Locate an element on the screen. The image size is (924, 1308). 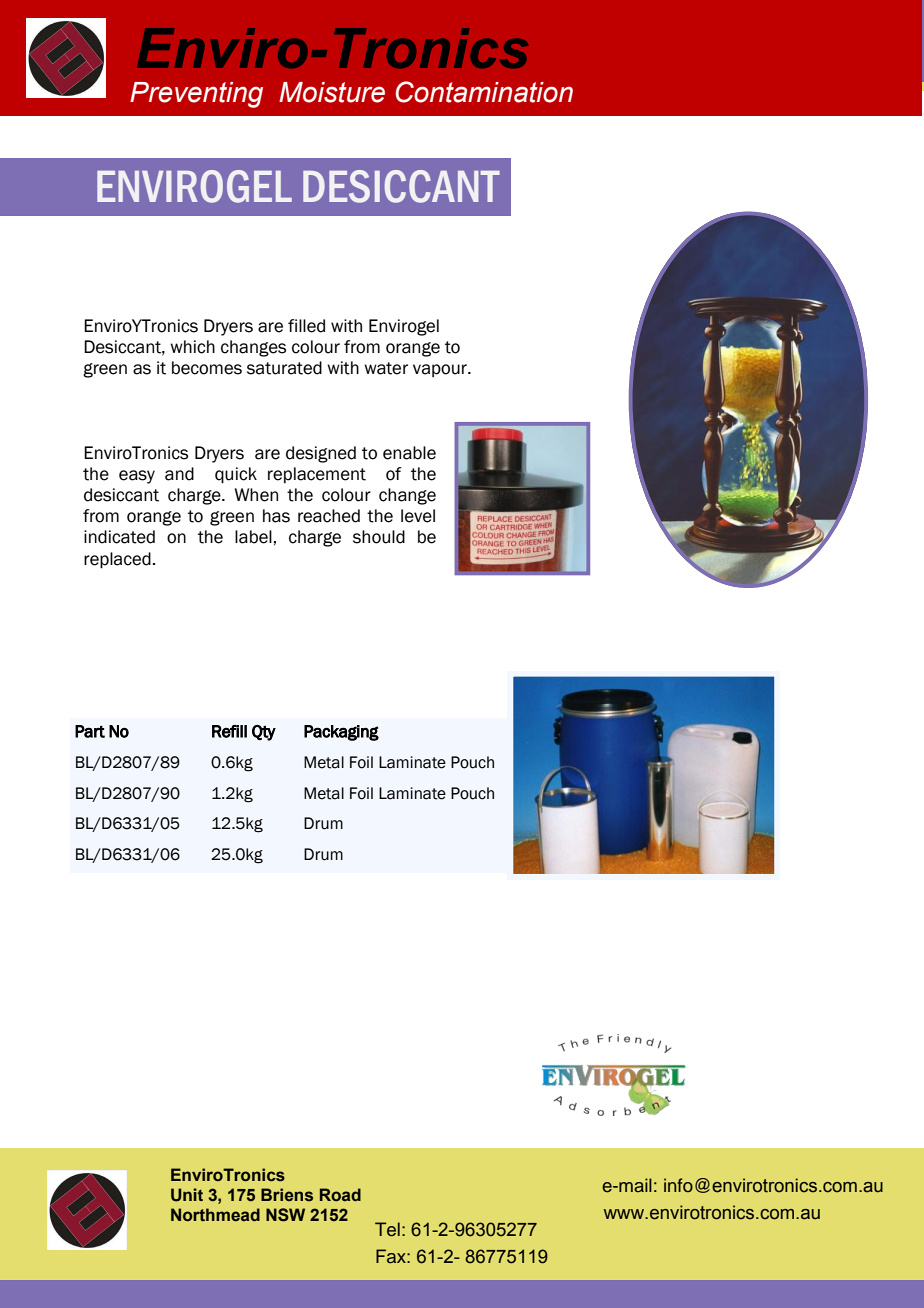
Contamination is located at coordinates (484, 92).
